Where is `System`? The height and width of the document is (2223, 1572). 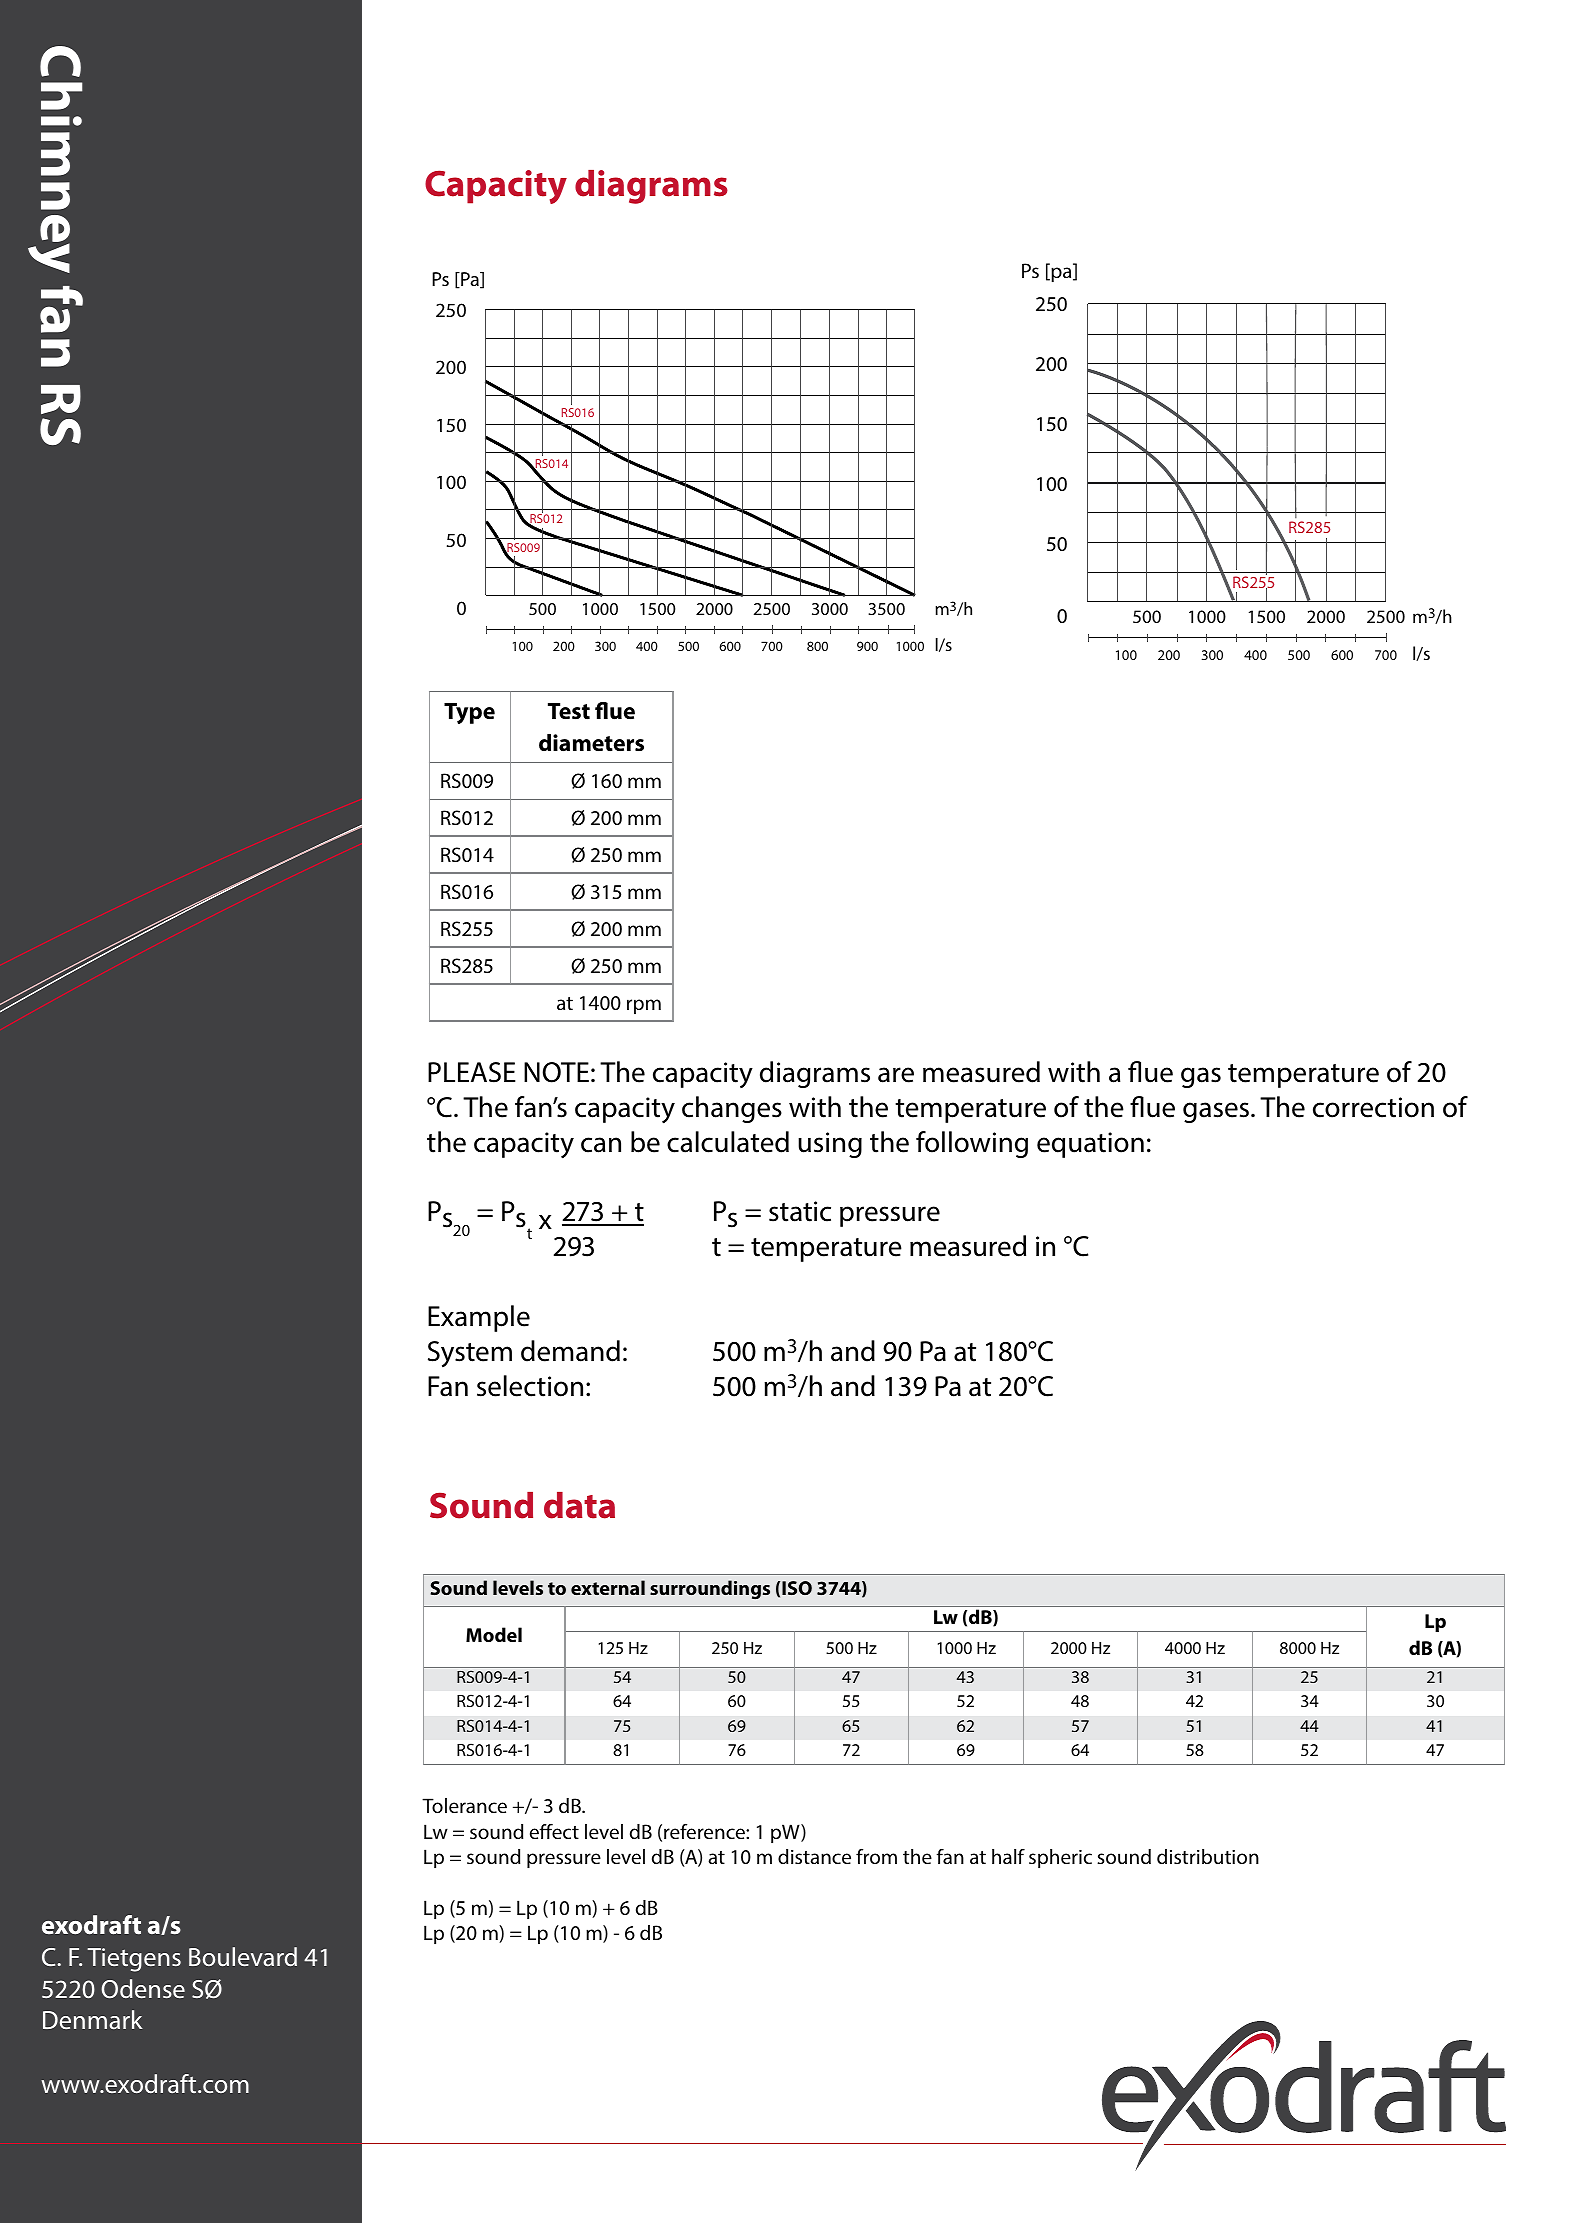 System is located at coordinates (470, 1354).
